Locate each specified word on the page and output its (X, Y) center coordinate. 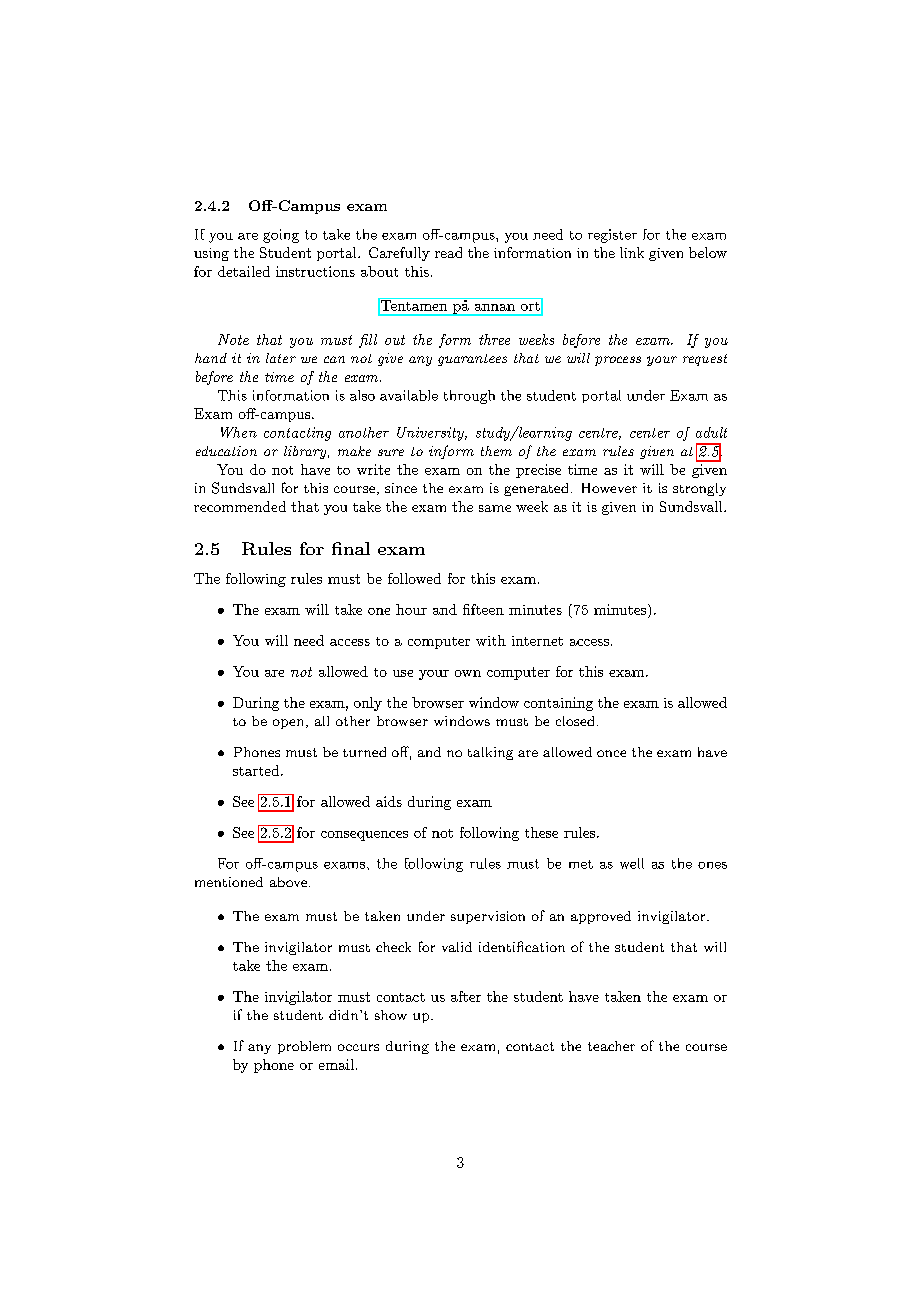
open (290, 724)
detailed (244, 271)
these (541, 832)
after (466, 996)
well (632, 863)
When (239, 432)
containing (558, 704)
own (468, 673)
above (288, 882)
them (496, 451)
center (650, 433)
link (632, 252)
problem (304, 1047)
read (448, 252)
